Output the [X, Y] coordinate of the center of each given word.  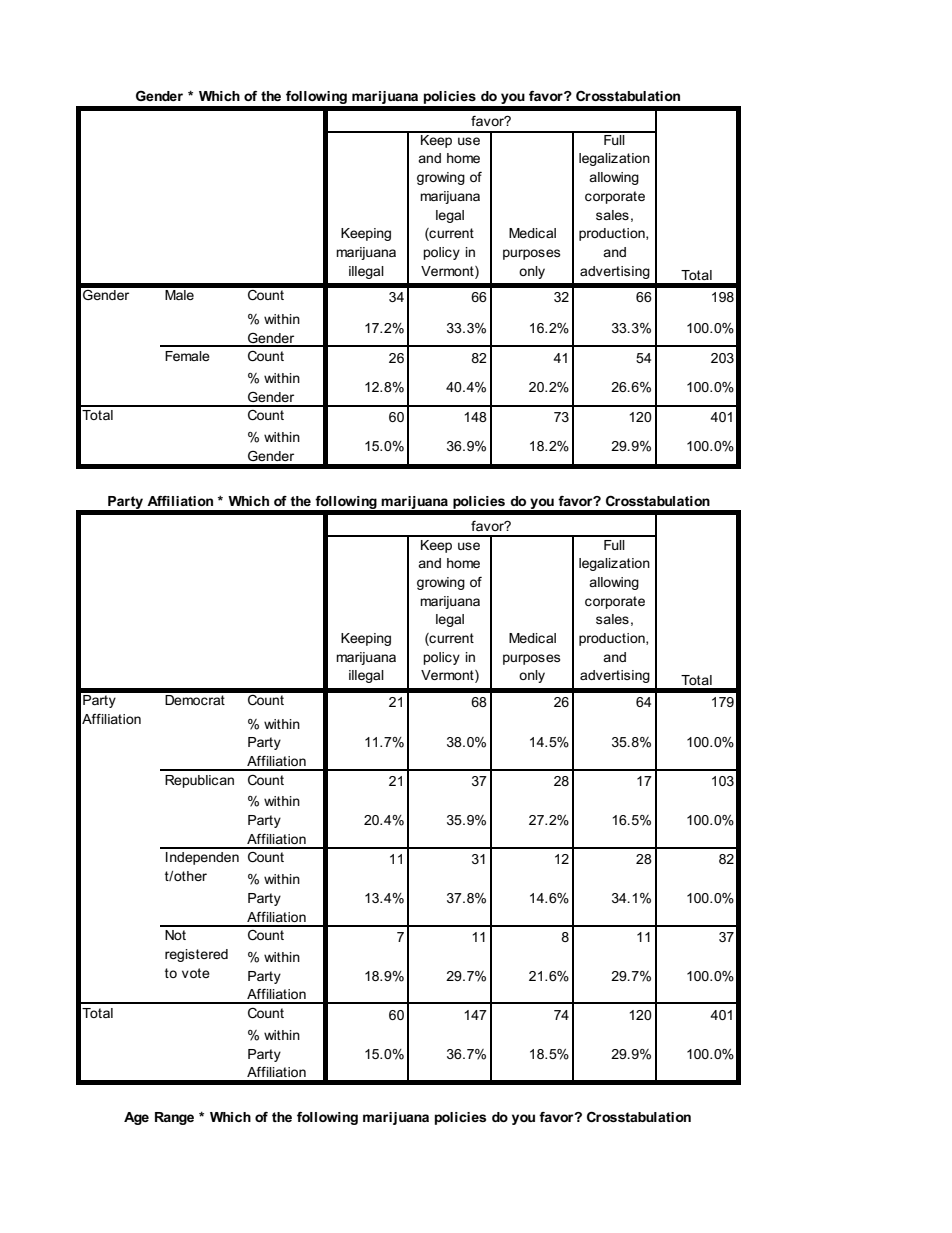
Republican [199, 781]
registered [196, 955]
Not [175, 935]
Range [174, 1118]
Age [136, 1118]
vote [196, 973]
